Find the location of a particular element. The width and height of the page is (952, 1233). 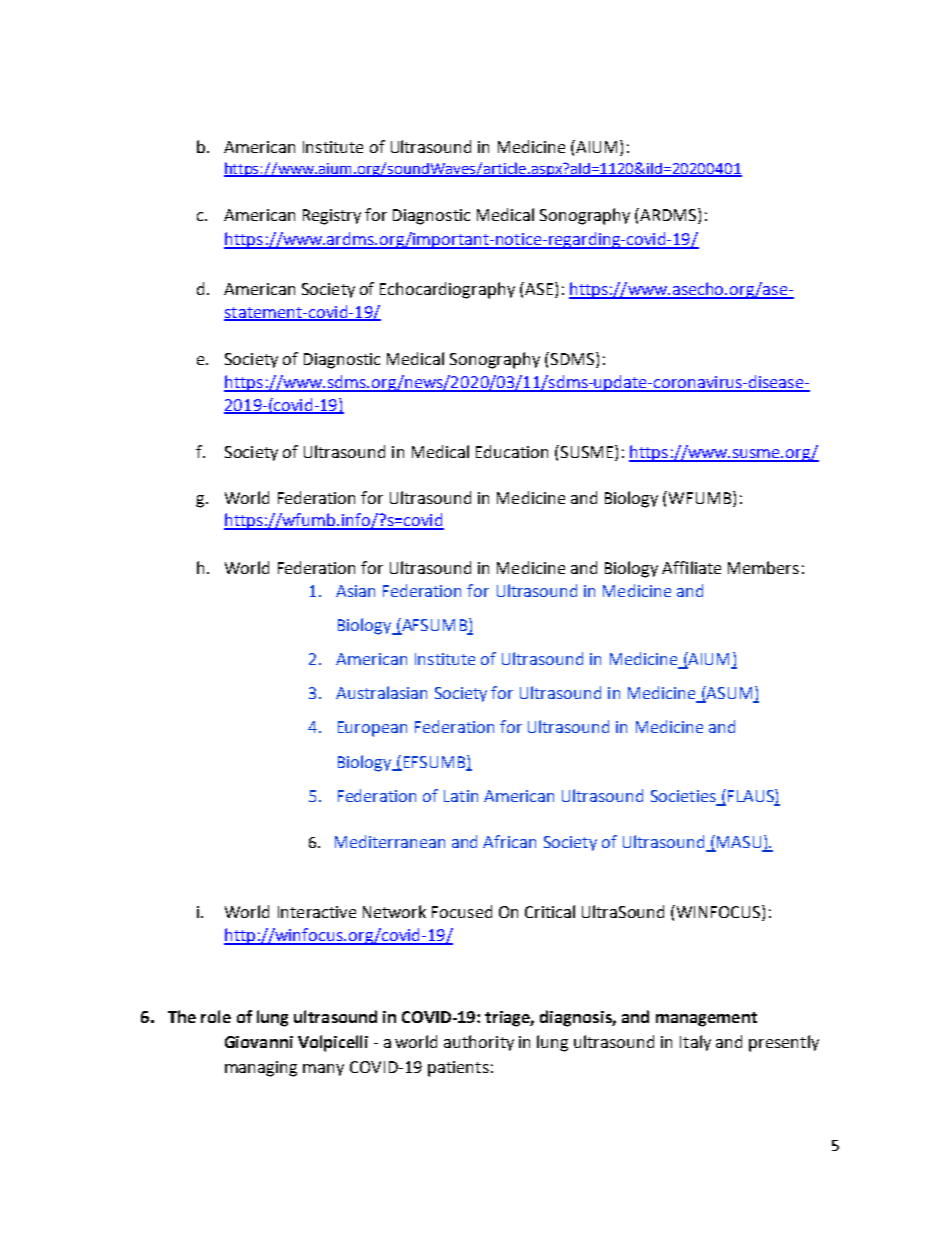

Registry is located at coordinates (332, 217).
